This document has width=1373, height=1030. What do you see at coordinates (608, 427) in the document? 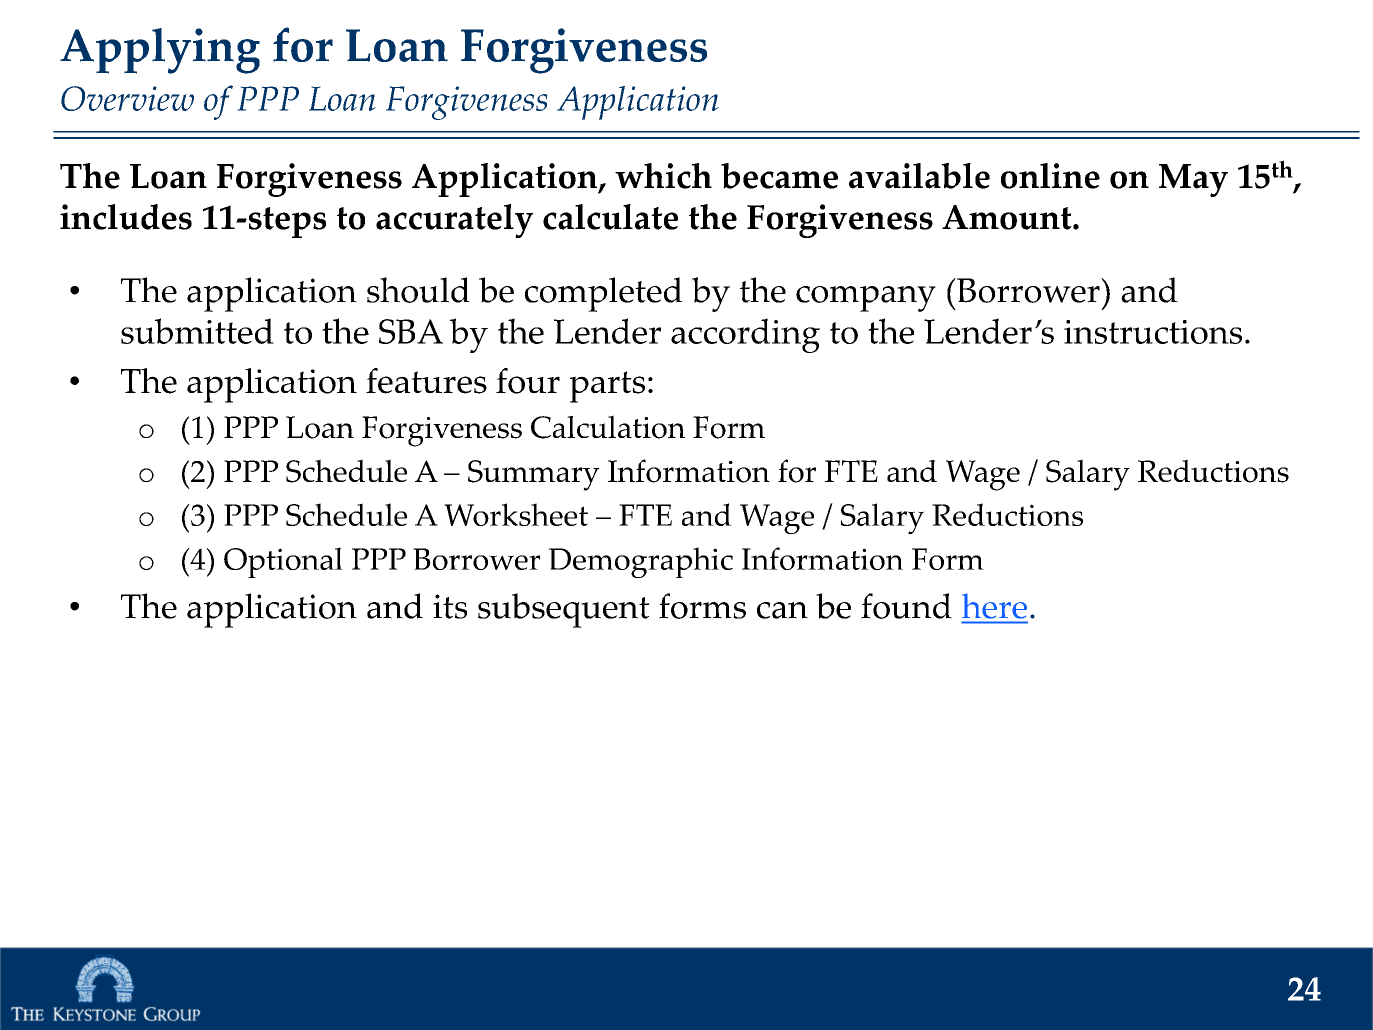
I see `Calculation` at bounding box center [608, 427].
